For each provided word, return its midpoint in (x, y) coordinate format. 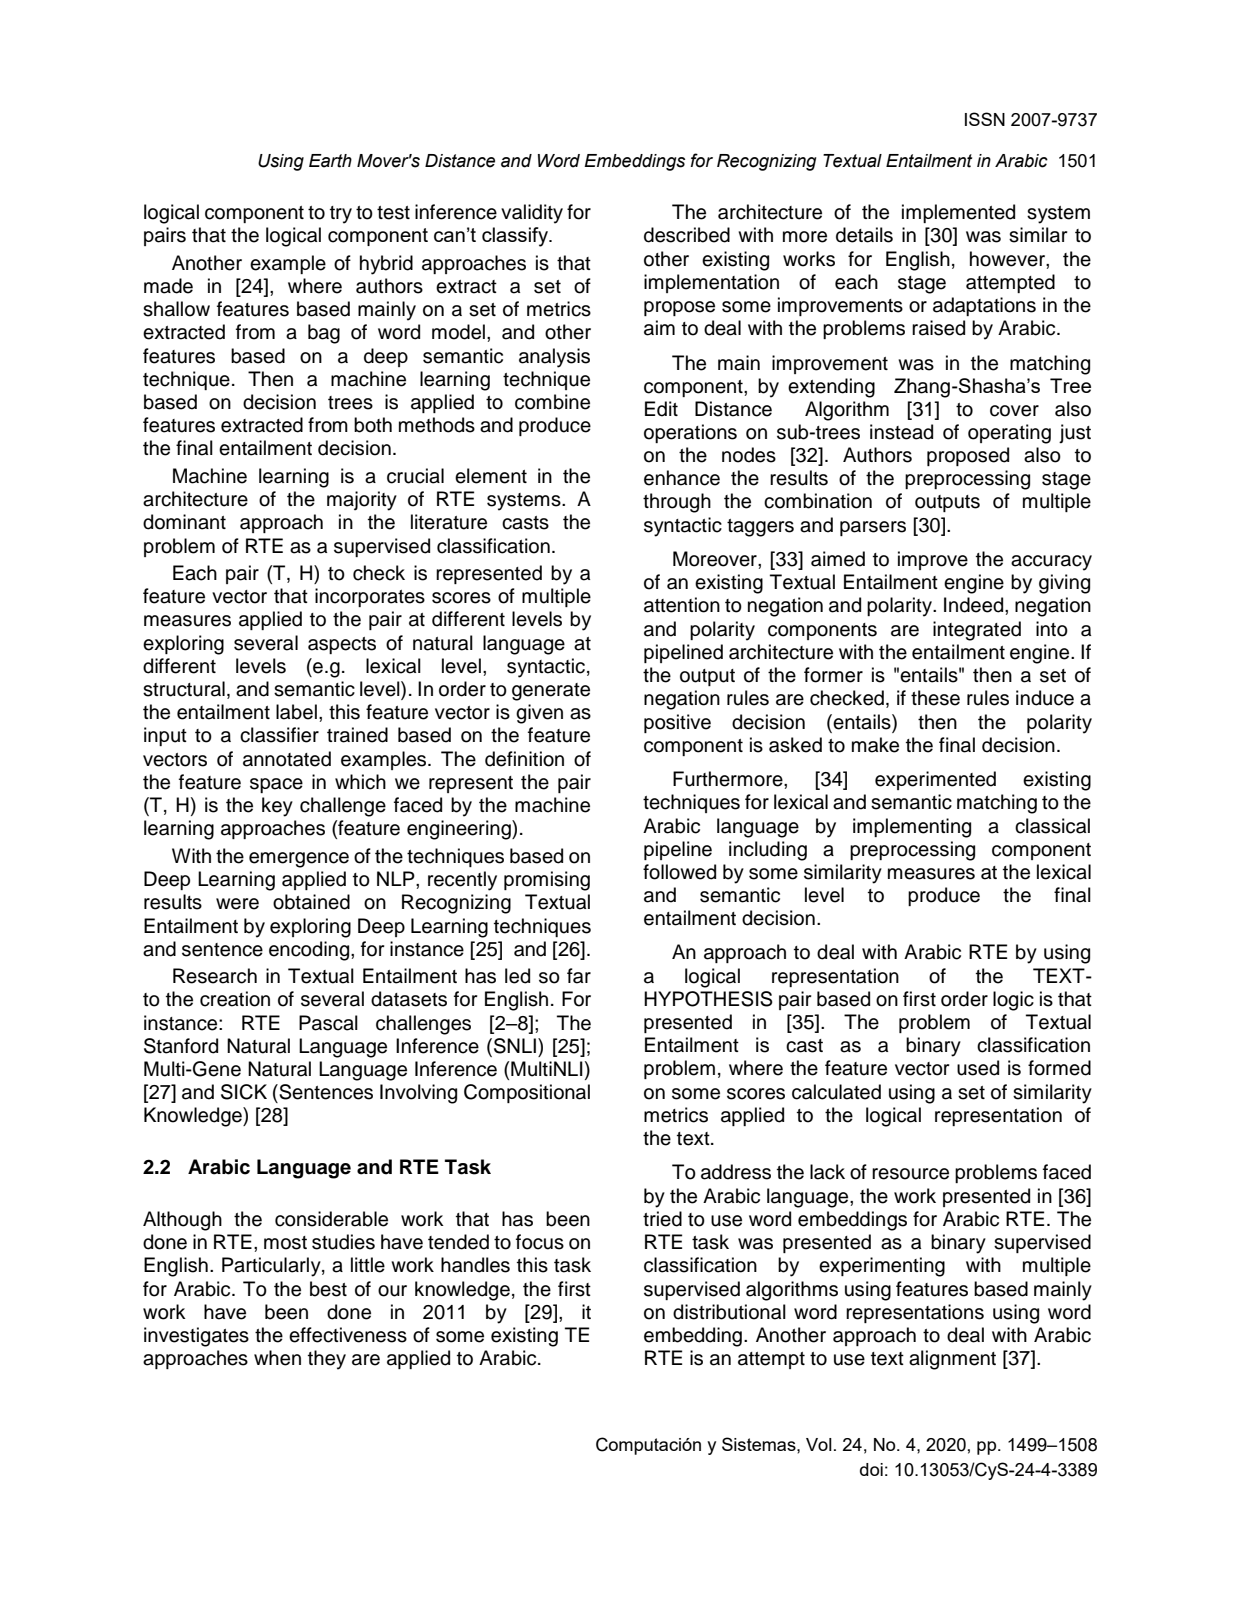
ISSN (985, 119)
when (277, 1358)
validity (532, 214)
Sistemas (760, 1444)
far (579, 976)
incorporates (370, 597)
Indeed (975, 605)
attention (682, 605)
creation (235, 999)
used (978, 1068)
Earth (330, 161)
